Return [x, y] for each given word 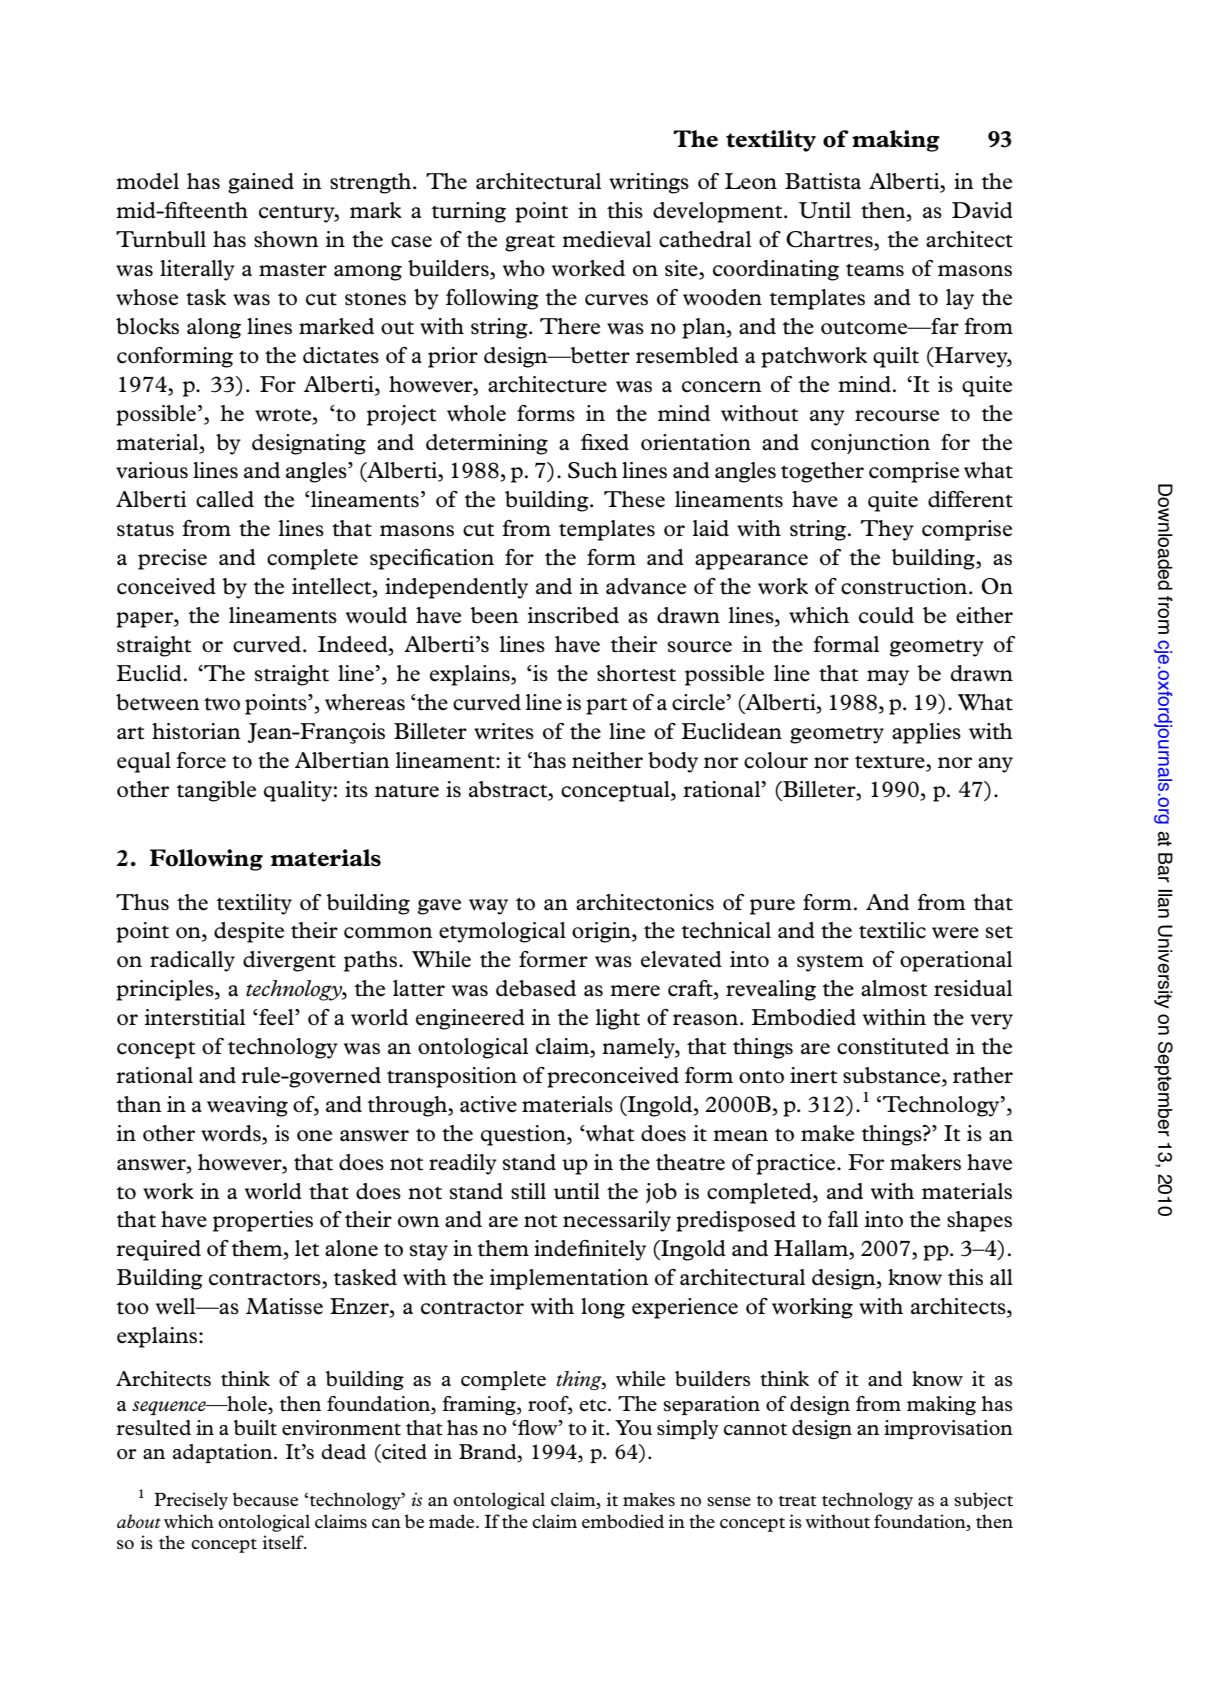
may [888, 678]
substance [893, 1076]
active [488, 1104]
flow [538, 1428]
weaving [247, 1106]
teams [875, 270]
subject [983, 1501]
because [265, 1499]
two [222, 704]
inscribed [573, 615]
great [530, 243]
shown [286, 239]
